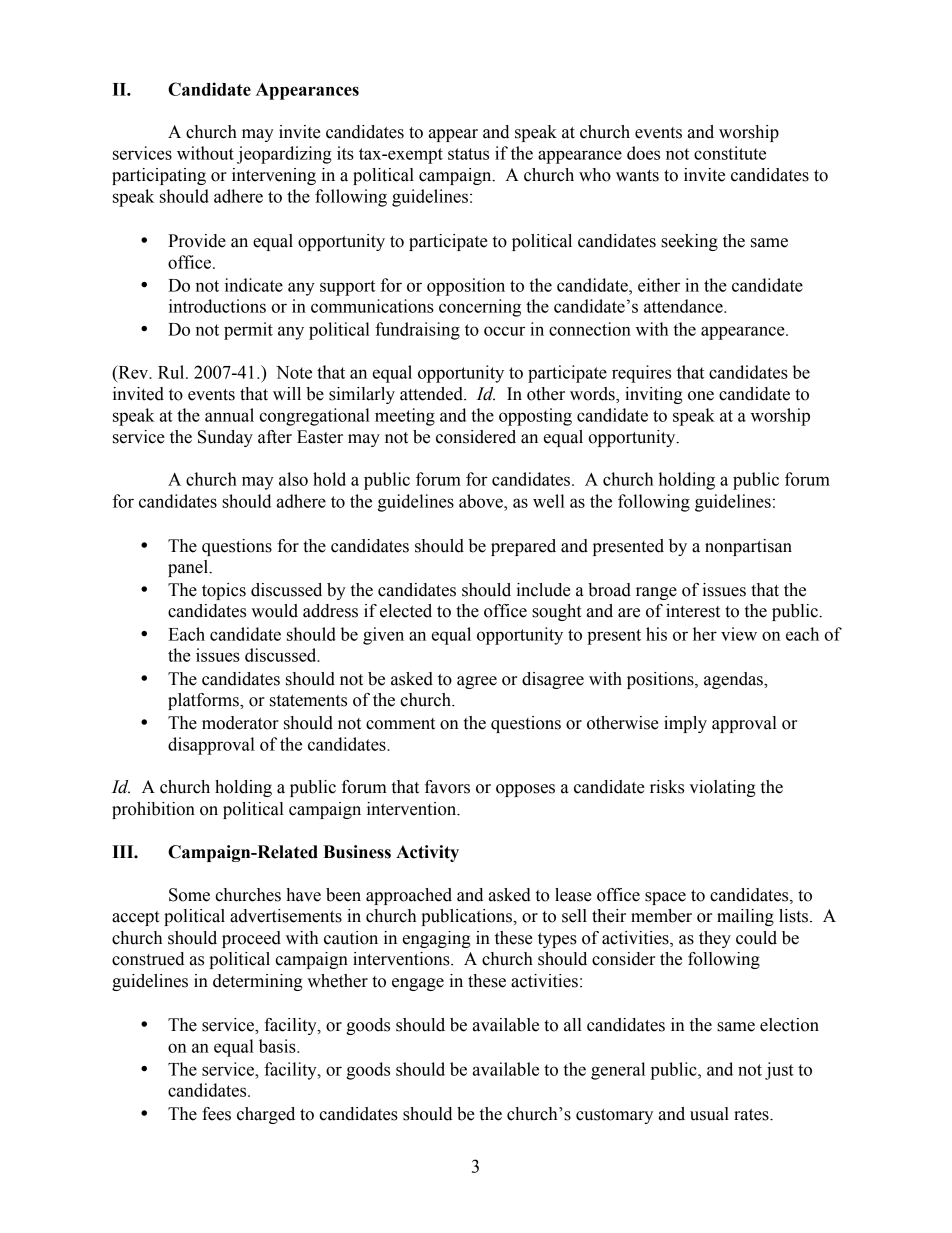  I want to click on constitute, so click(730, 153).
